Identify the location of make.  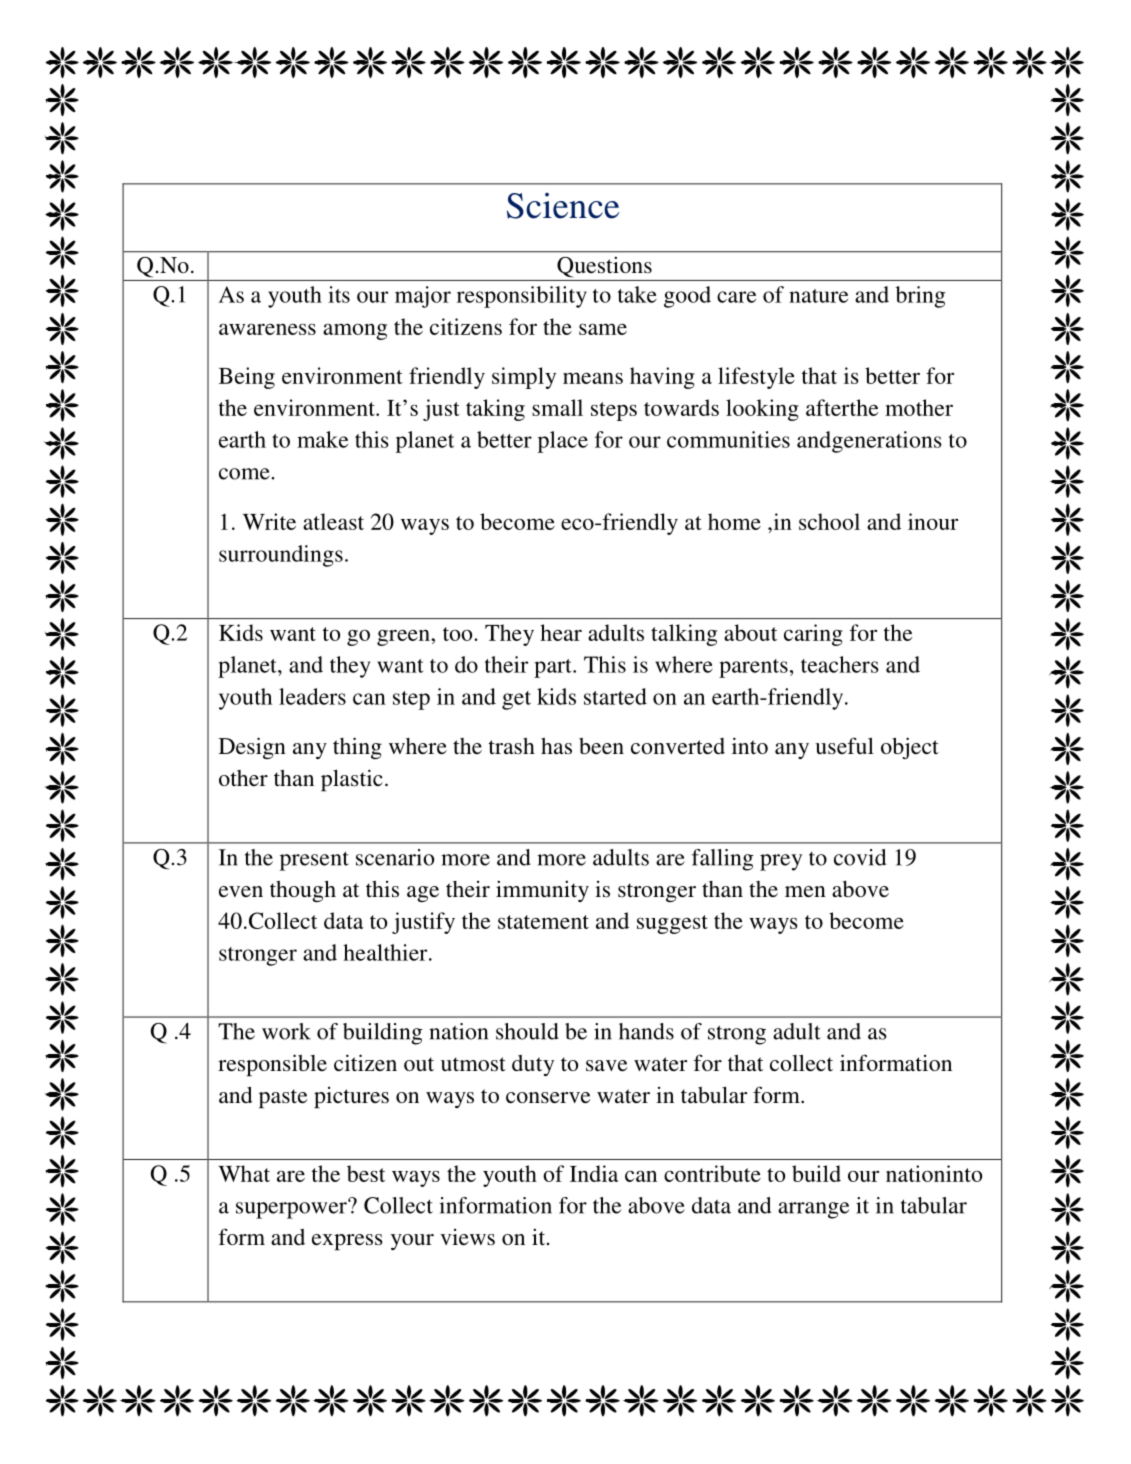
(322, 439).
